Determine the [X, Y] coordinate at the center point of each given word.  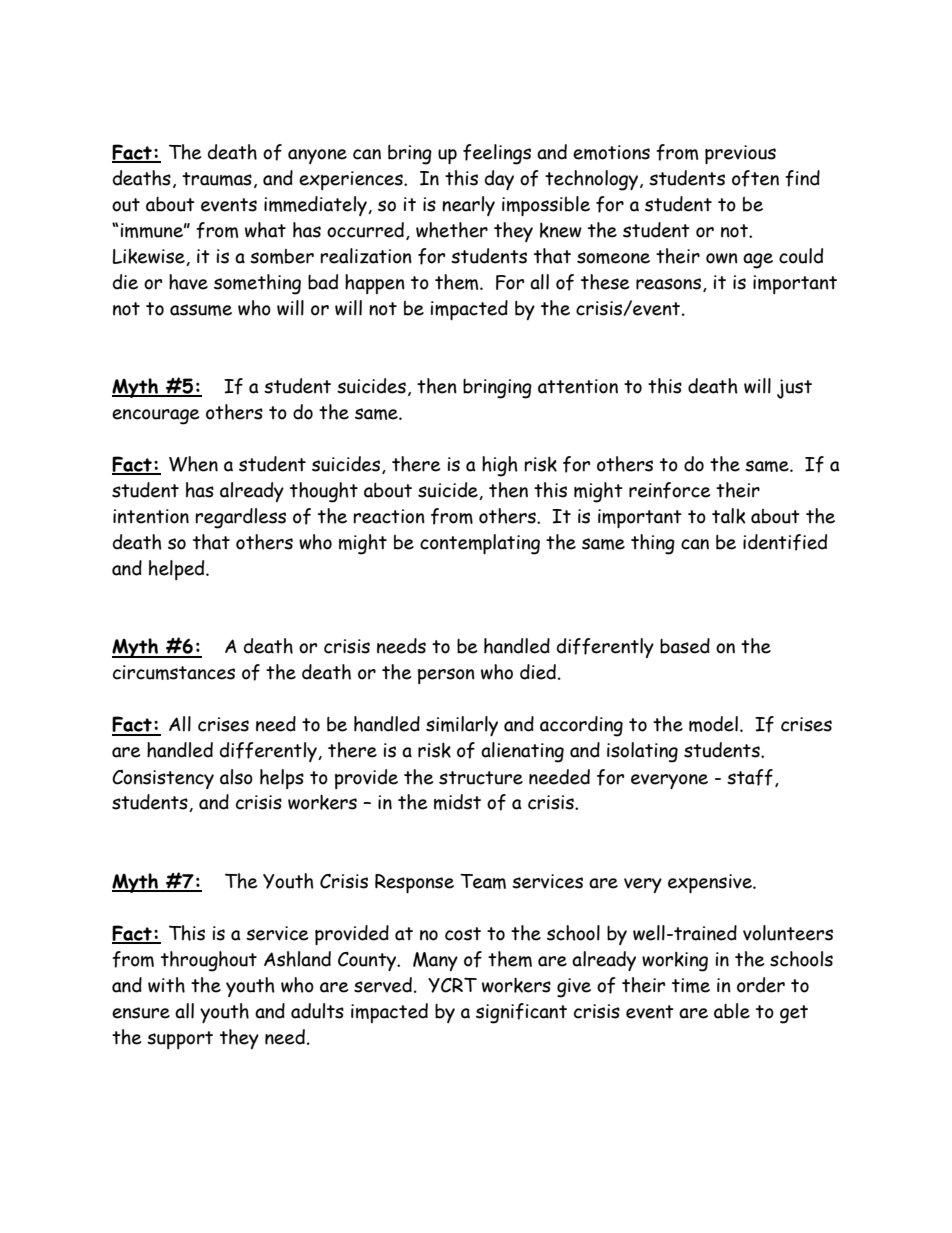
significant [521, 1013]
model [713, 724]
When [193, 464]
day [499, 180]
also [236, 777]
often [755, 178]
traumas [217, 179]
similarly [462, 726]
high [500, 466]
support [180, 1040]
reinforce [669, 490]
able [732, 1011]
